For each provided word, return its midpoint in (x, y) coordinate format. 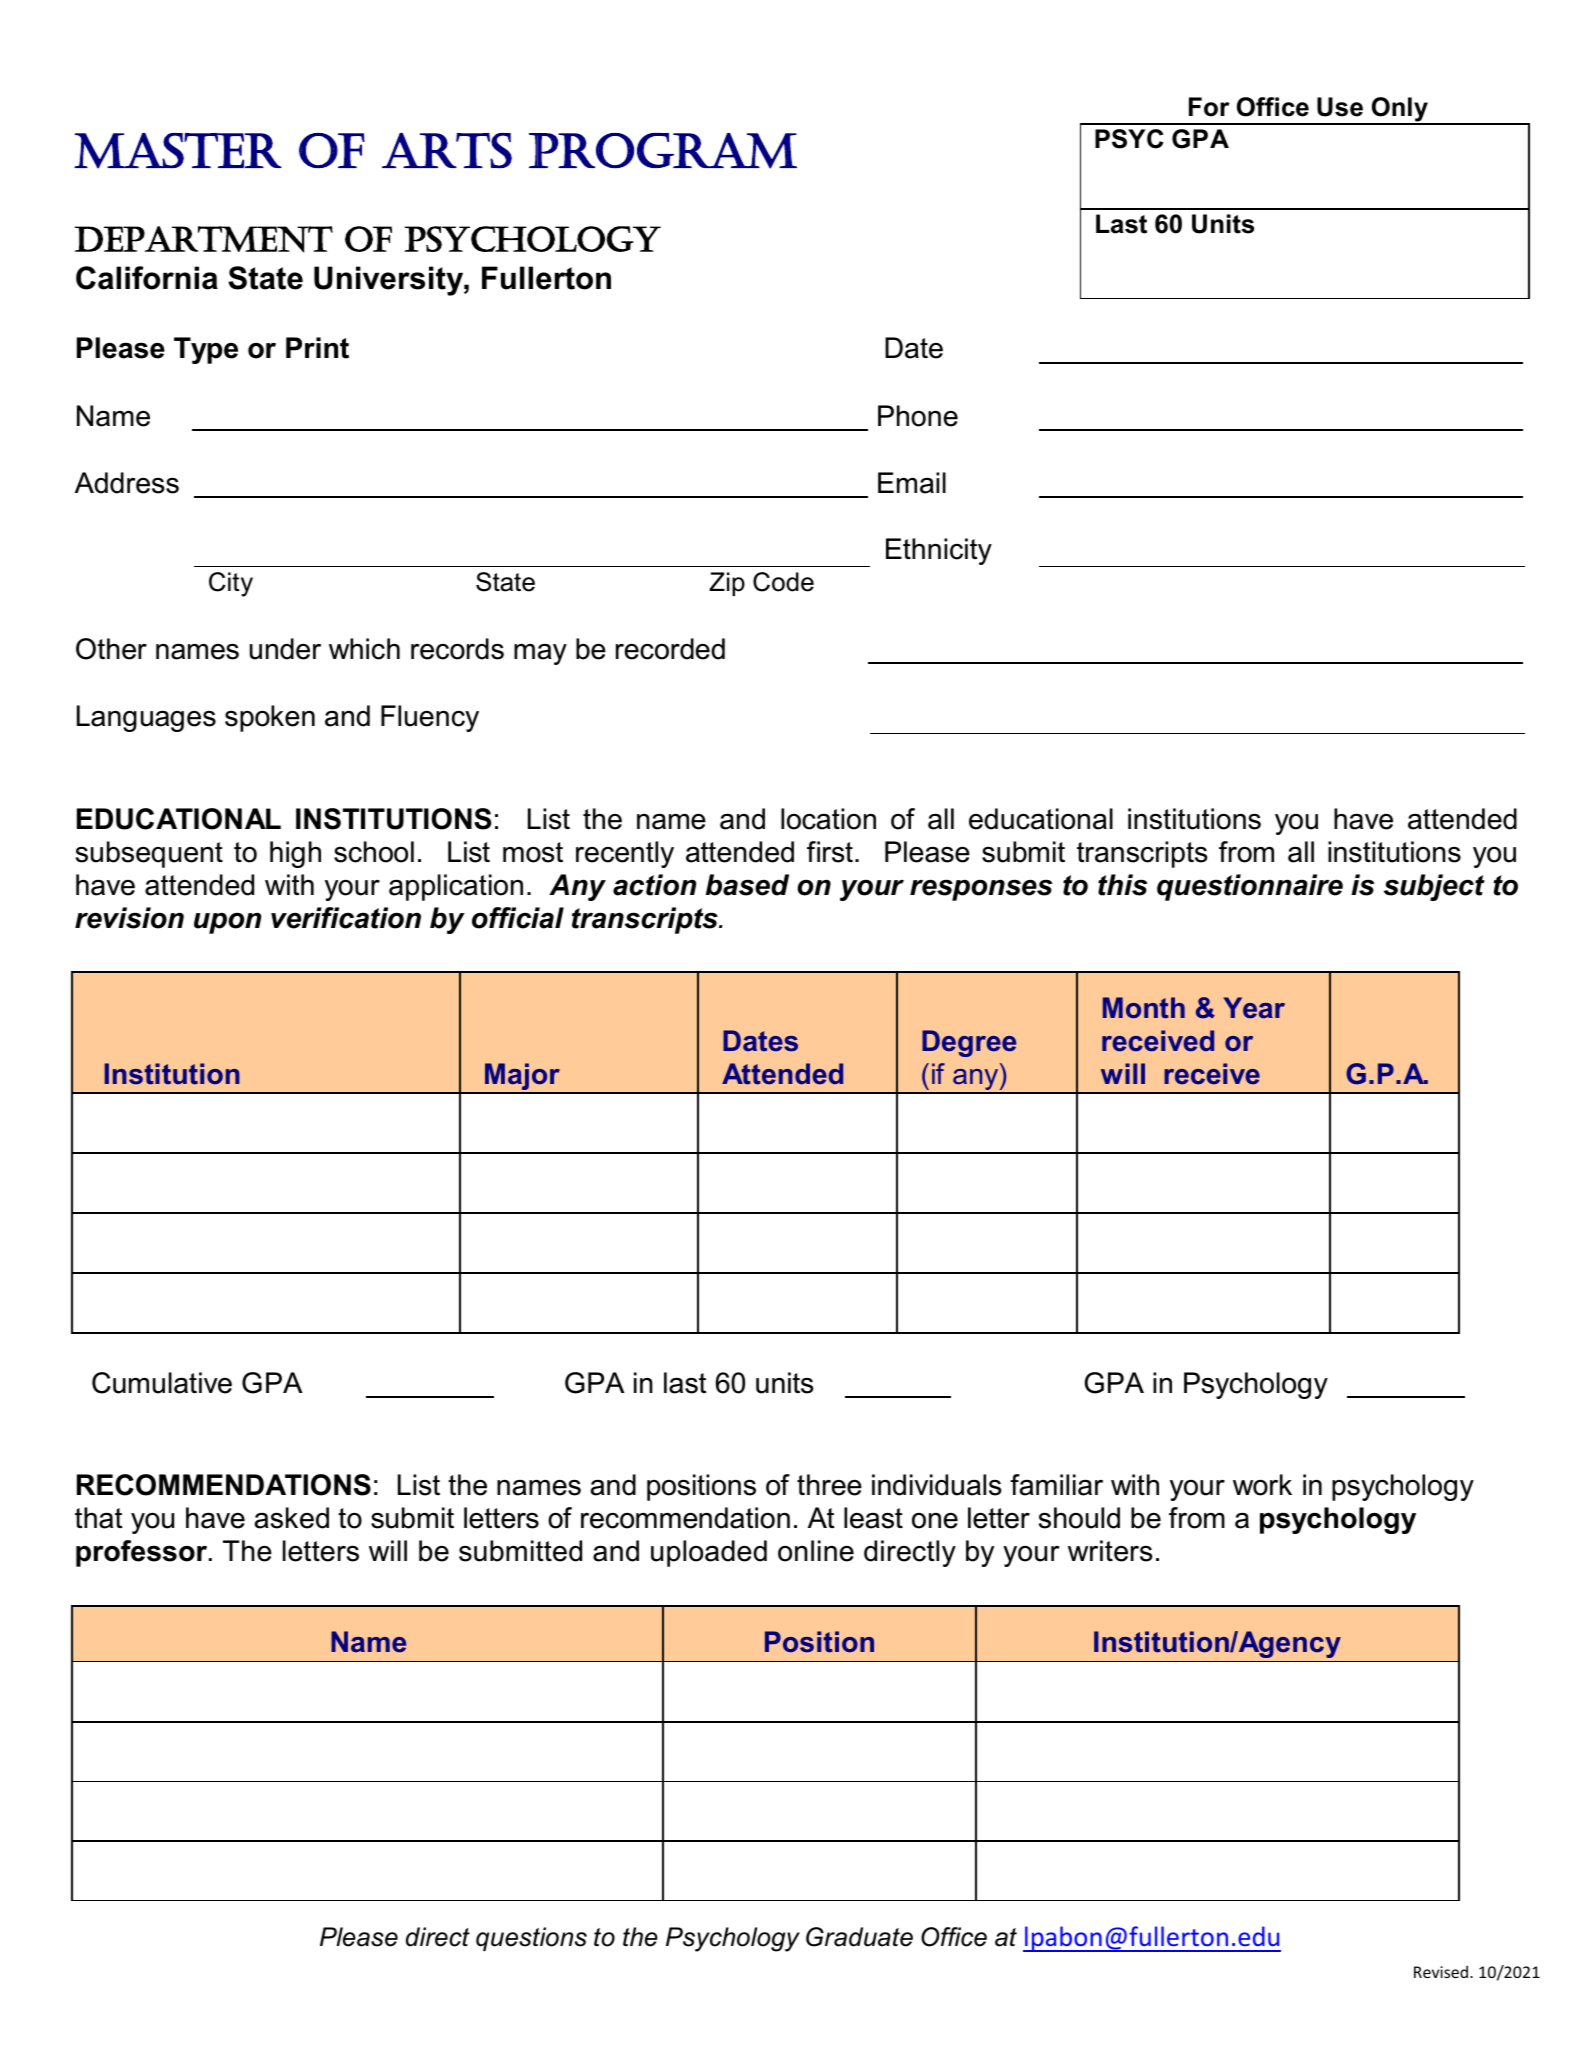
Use (1340, 107)
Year (1254, 1008)
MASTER (178, 151)
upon (227, 923)
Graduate (859, 1937)
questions (531, 1939)
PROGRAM (663, 151)
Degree (969, 1043)
